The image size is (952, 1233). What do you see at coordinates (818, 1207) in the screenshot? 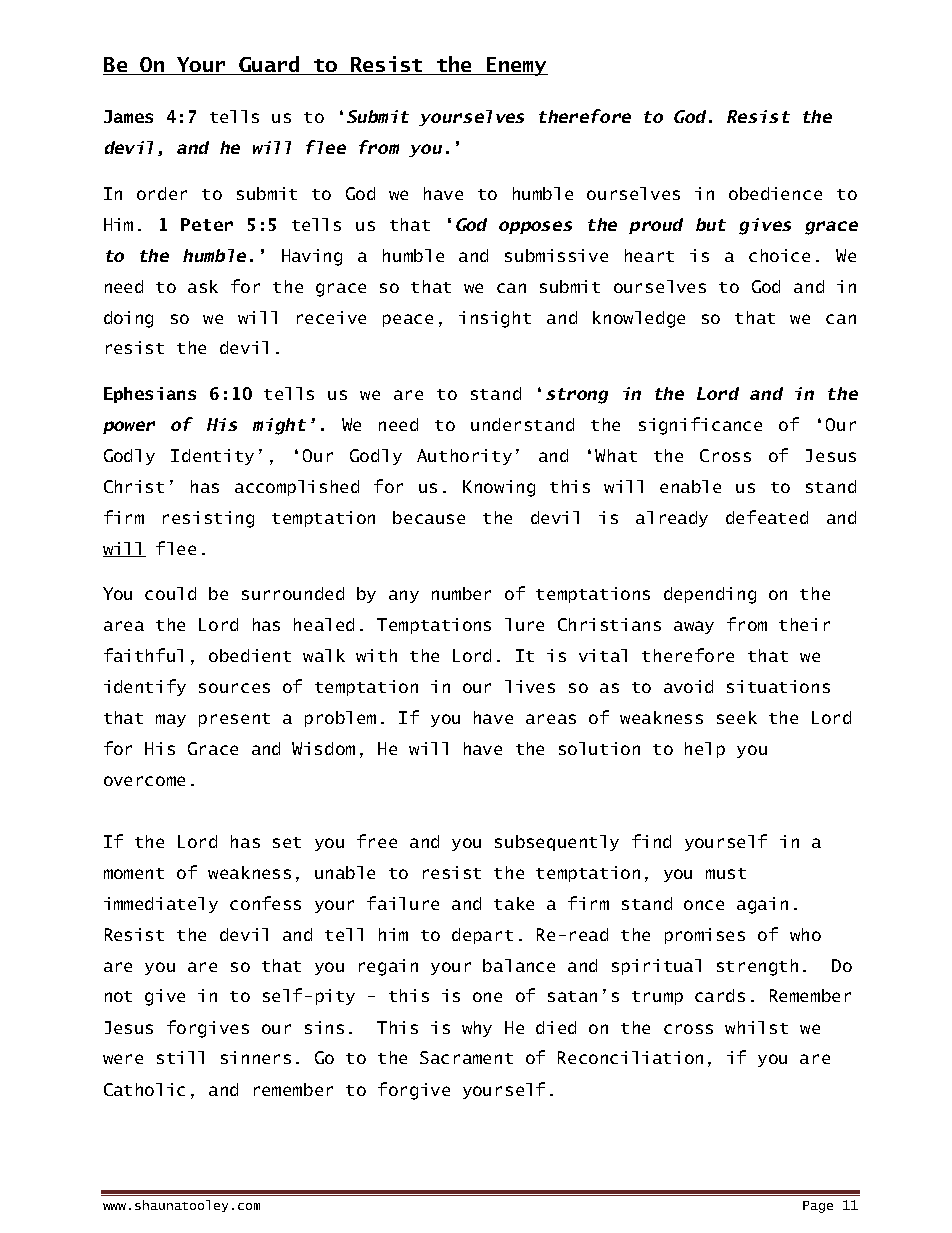
I see `Page` at bounding box center [818, 1207].
